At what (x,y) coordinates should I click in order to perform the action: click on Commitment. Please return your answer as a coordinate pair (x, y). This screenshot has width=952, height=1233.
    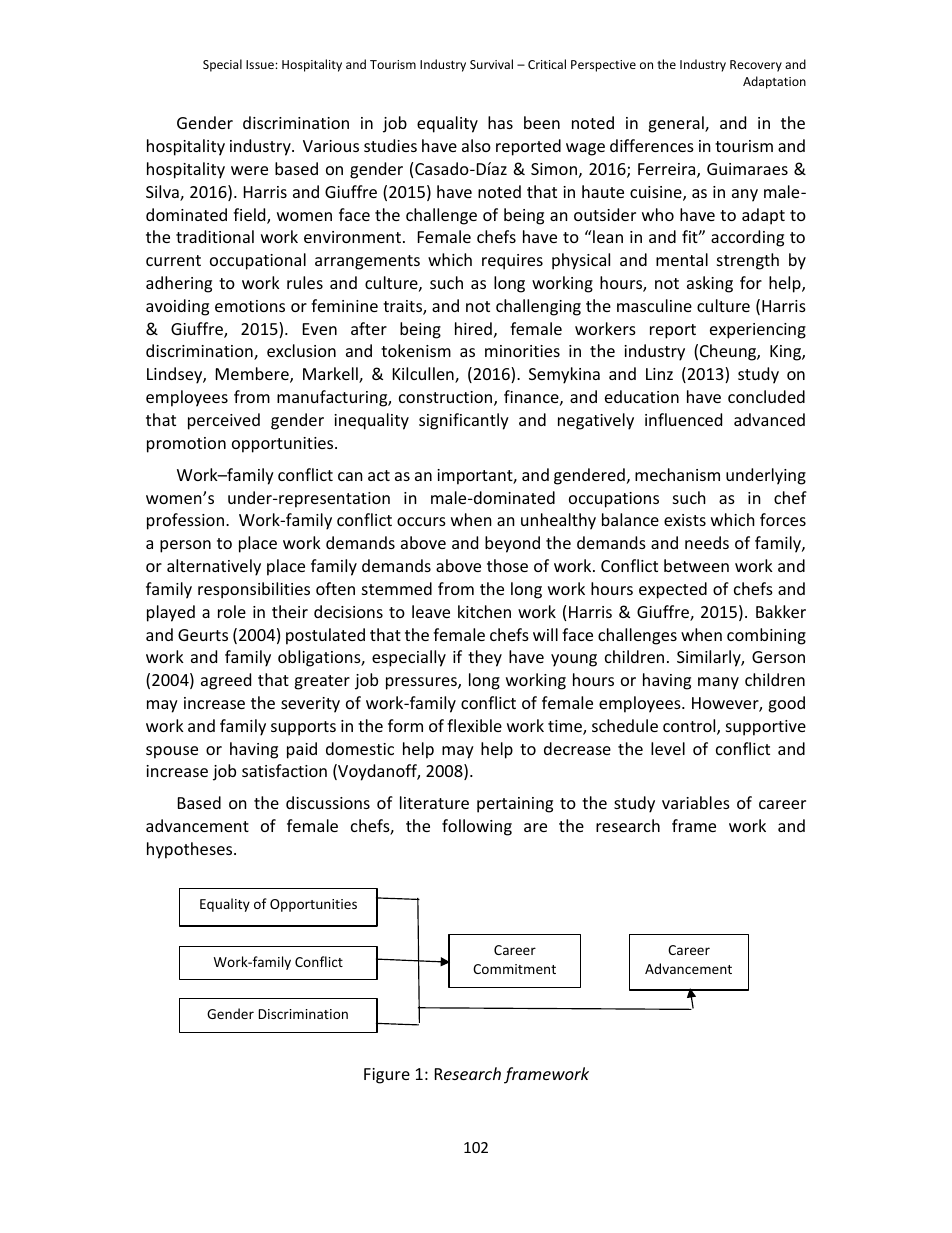
    Looking at the image, I should click on (514, 969).
